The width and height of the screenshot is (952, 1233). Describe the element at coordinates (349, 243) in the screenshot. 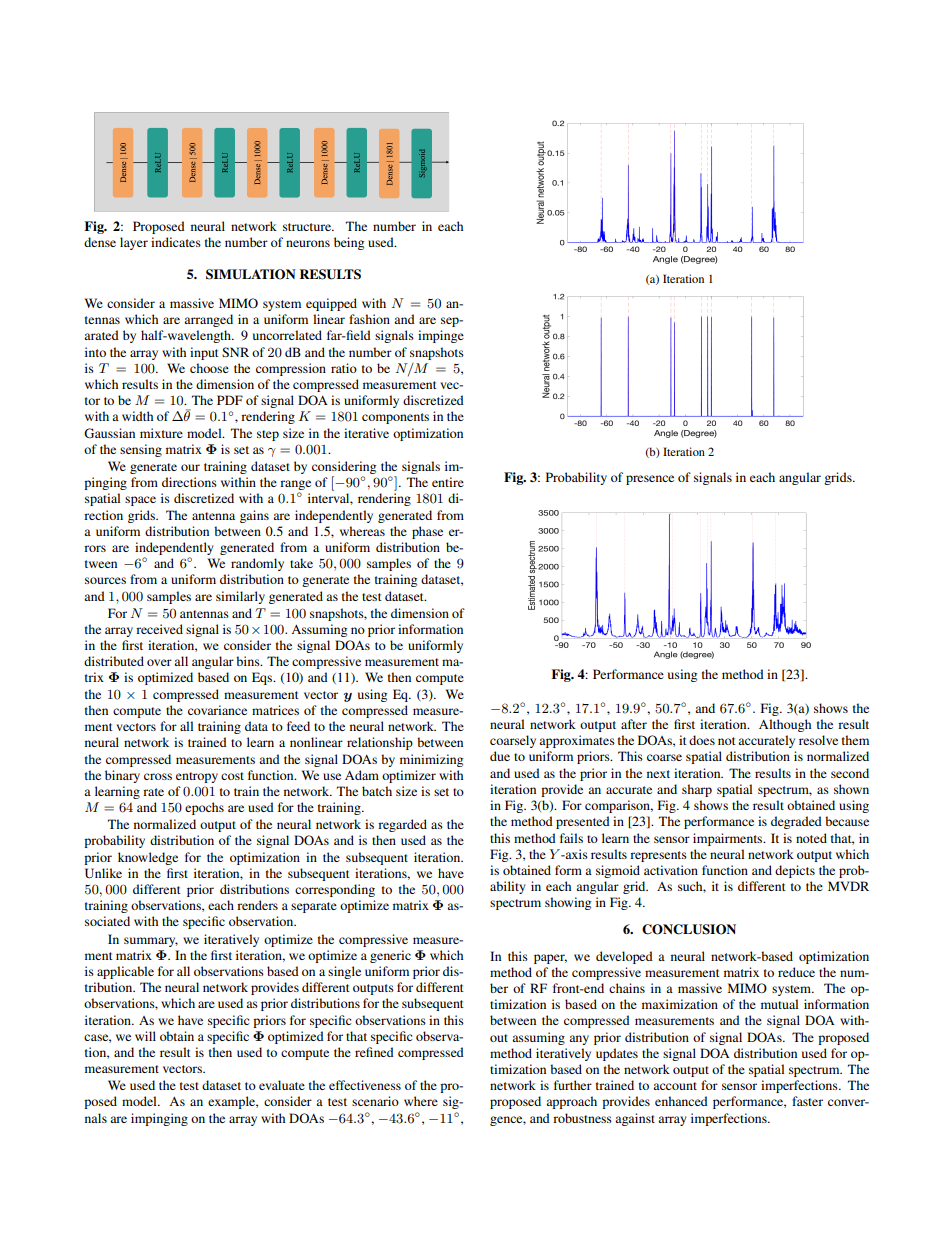

I see `being` at that location.
